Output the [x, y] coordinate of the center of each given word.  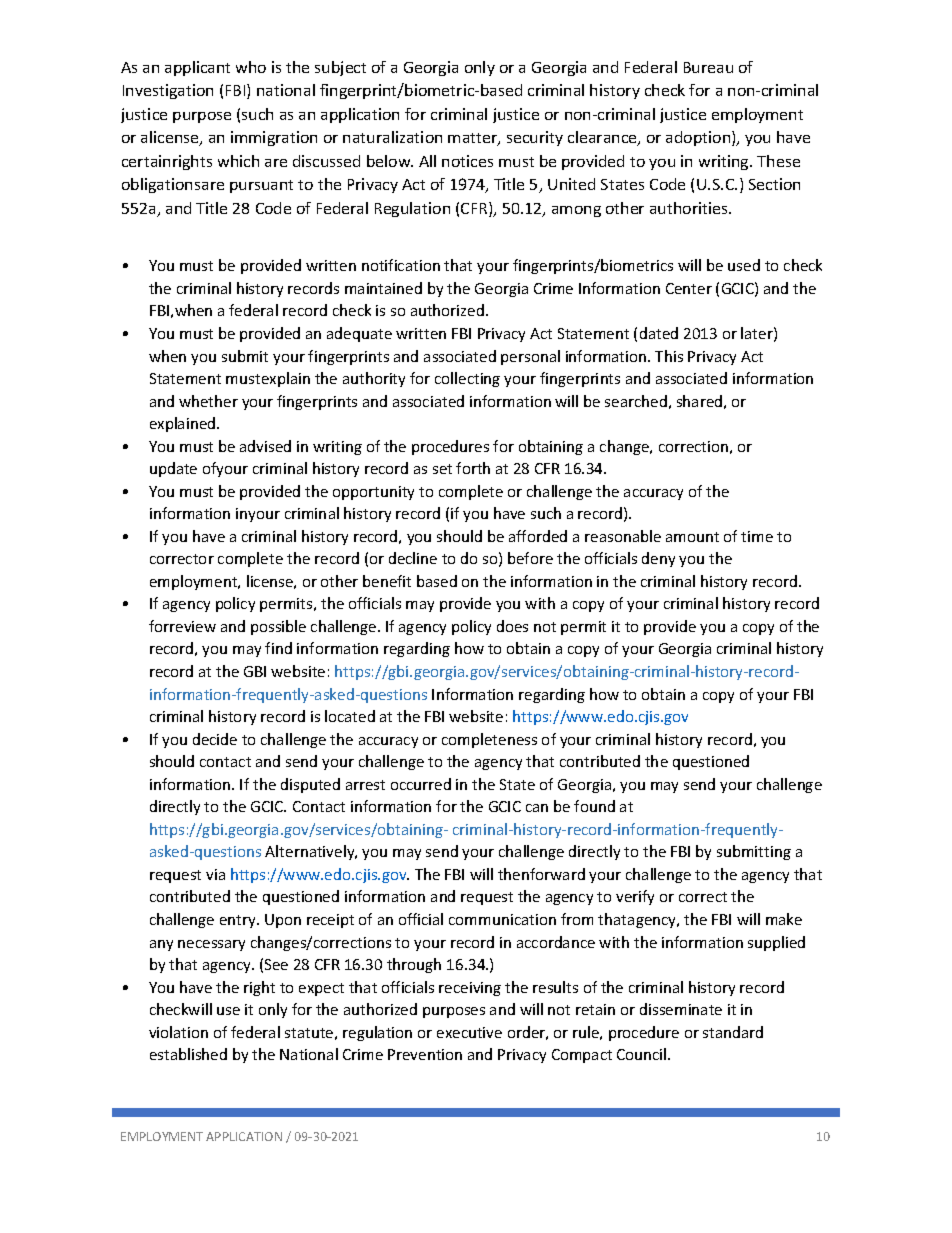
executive [469, 1032]
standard [733, 1032]
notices [467, 161]
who [251, 67]
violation [178, 1032]
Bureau [708, 67]
